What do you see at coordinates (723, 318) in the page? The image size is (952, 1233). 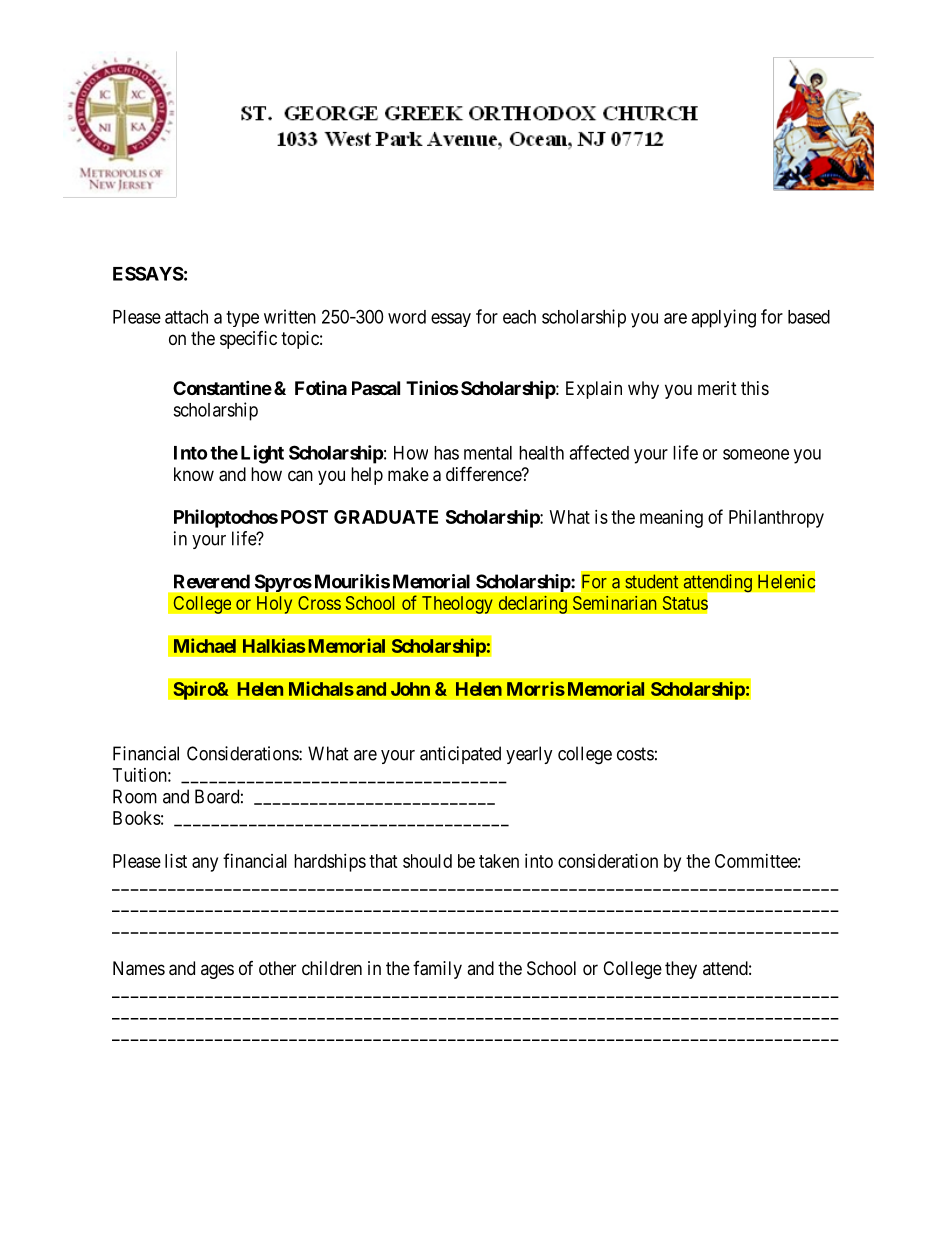 I see `applying` at bounding box center [723, 318].
